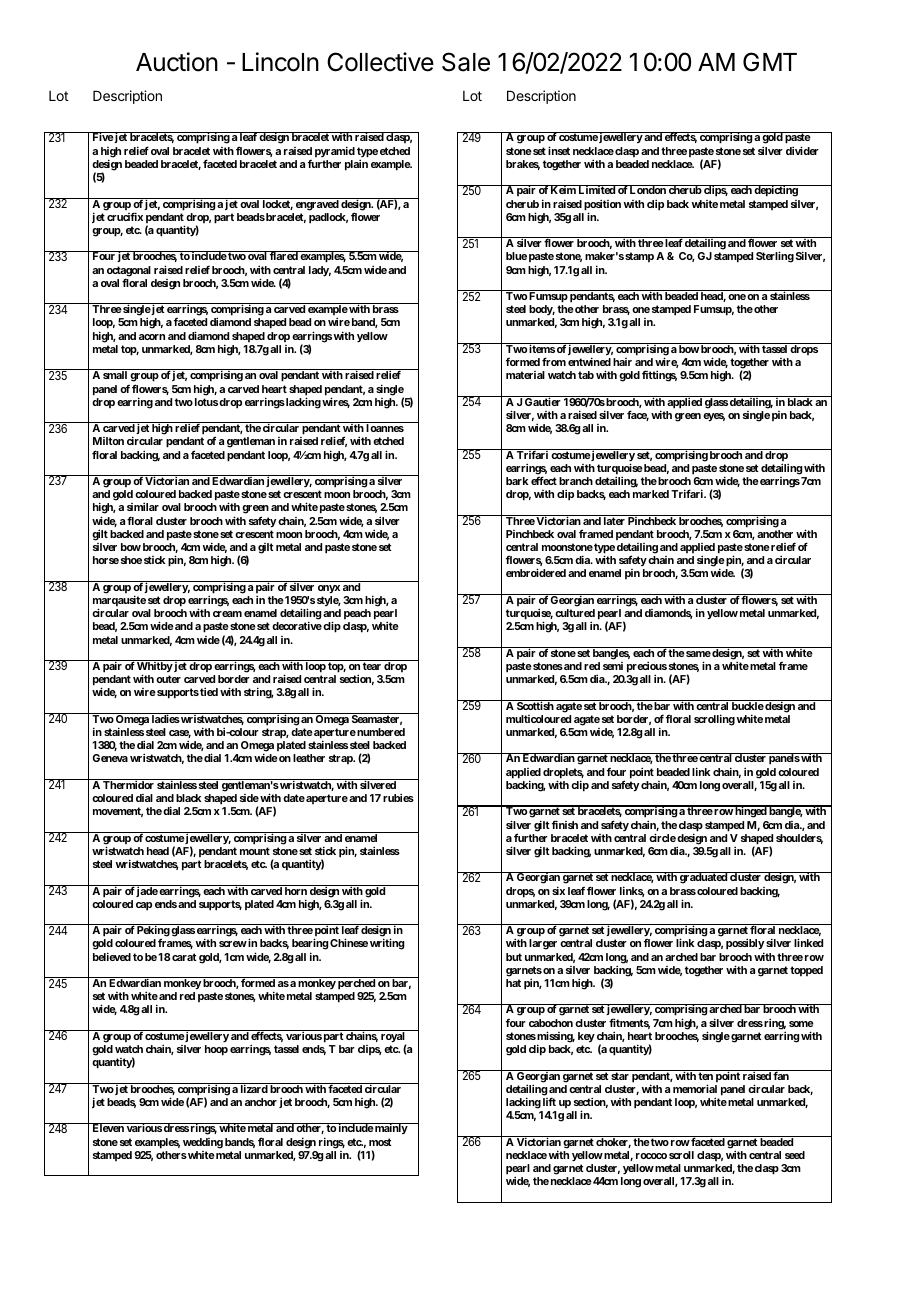 The width and height of the screenshot is (924, 1308). Describe the element at coordinates (770, 62) in the screenshot. I see `GMT` at that location.
